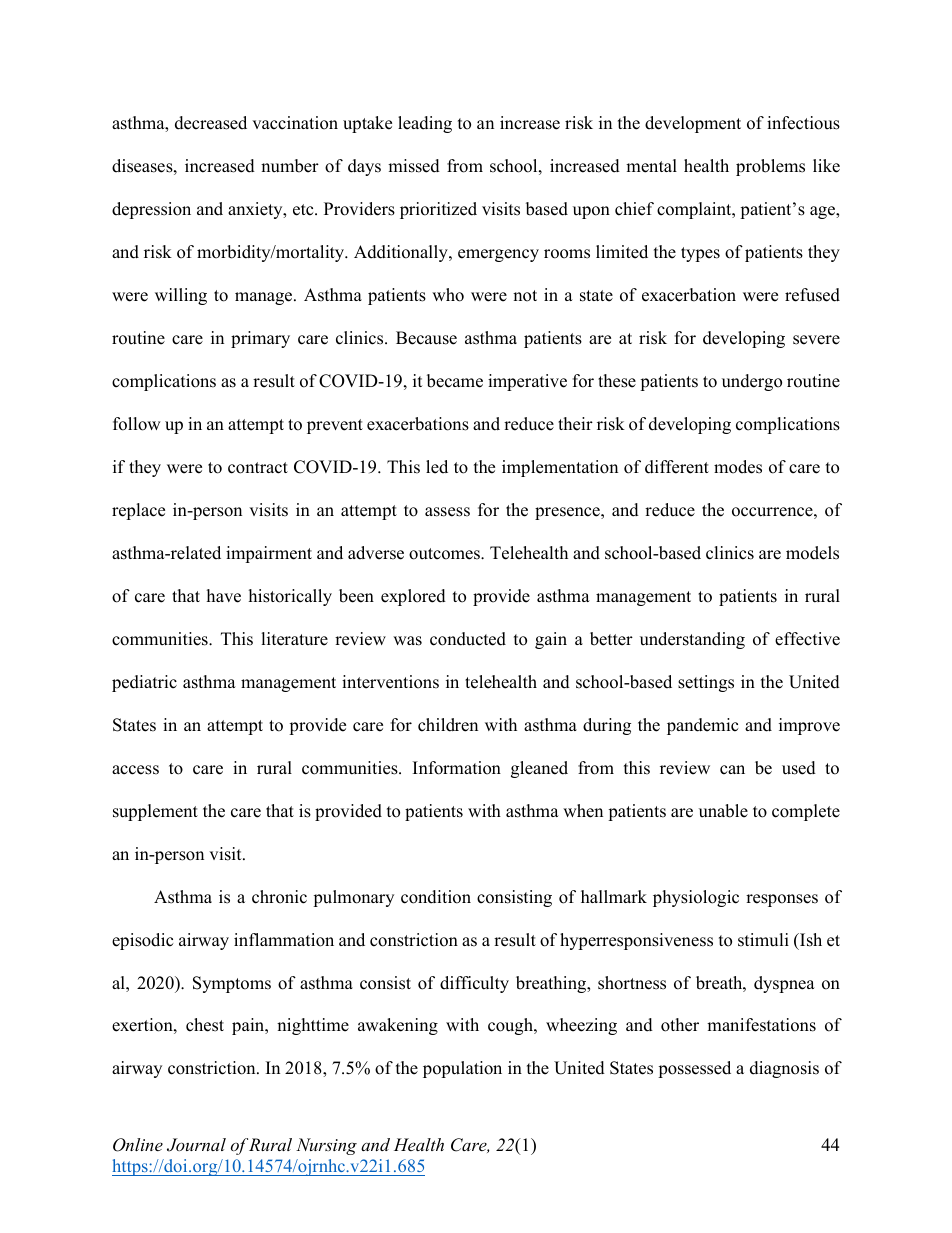 The height and width of the page is (1233, 952). What do you see at coordinates (462, 1069) in the page?
I see `population` at bounding box center [462, 1069].
